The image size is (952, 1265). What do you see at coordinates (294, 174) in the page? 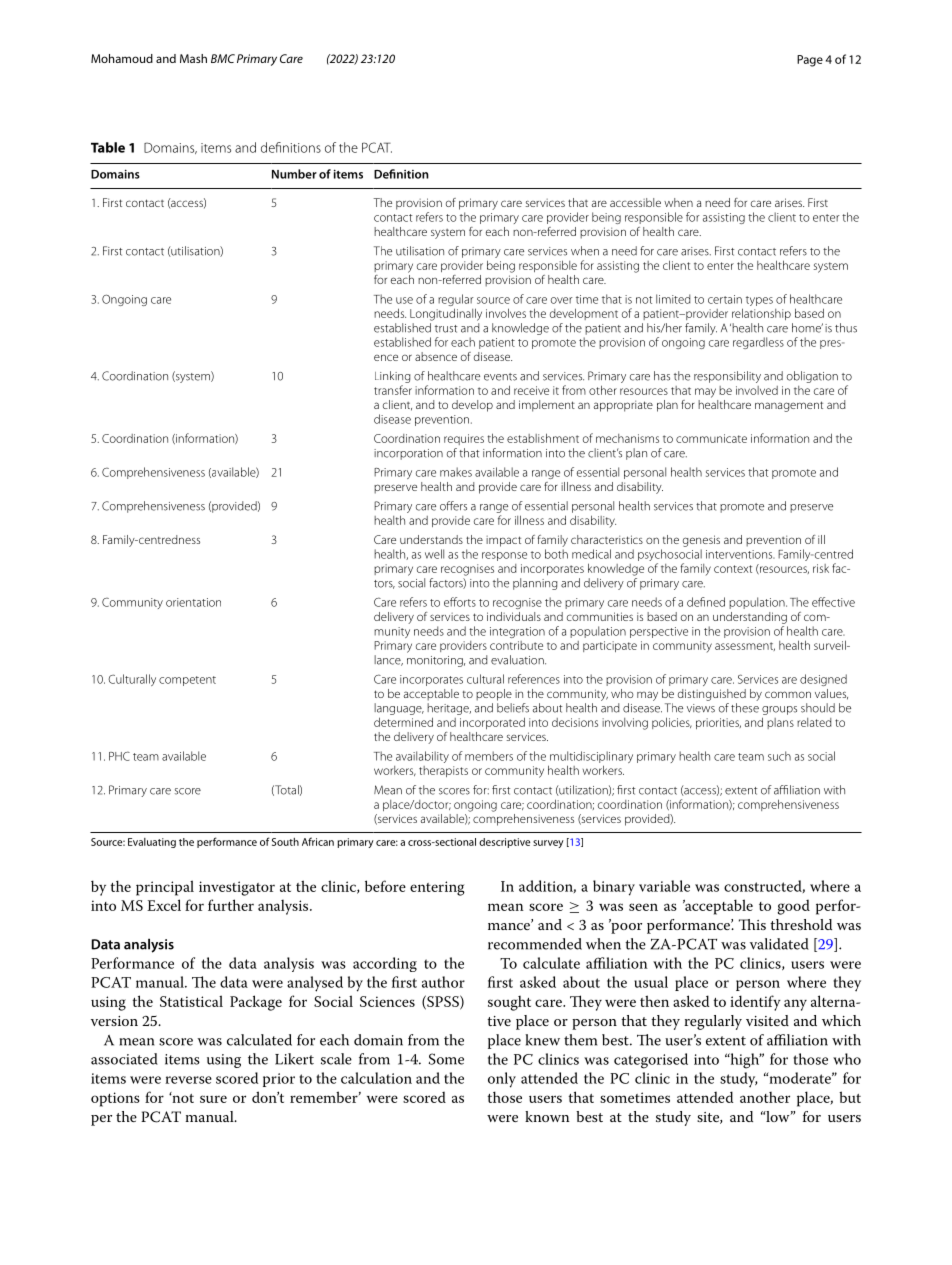
I see `Number` at bounding box center [294, 174].
